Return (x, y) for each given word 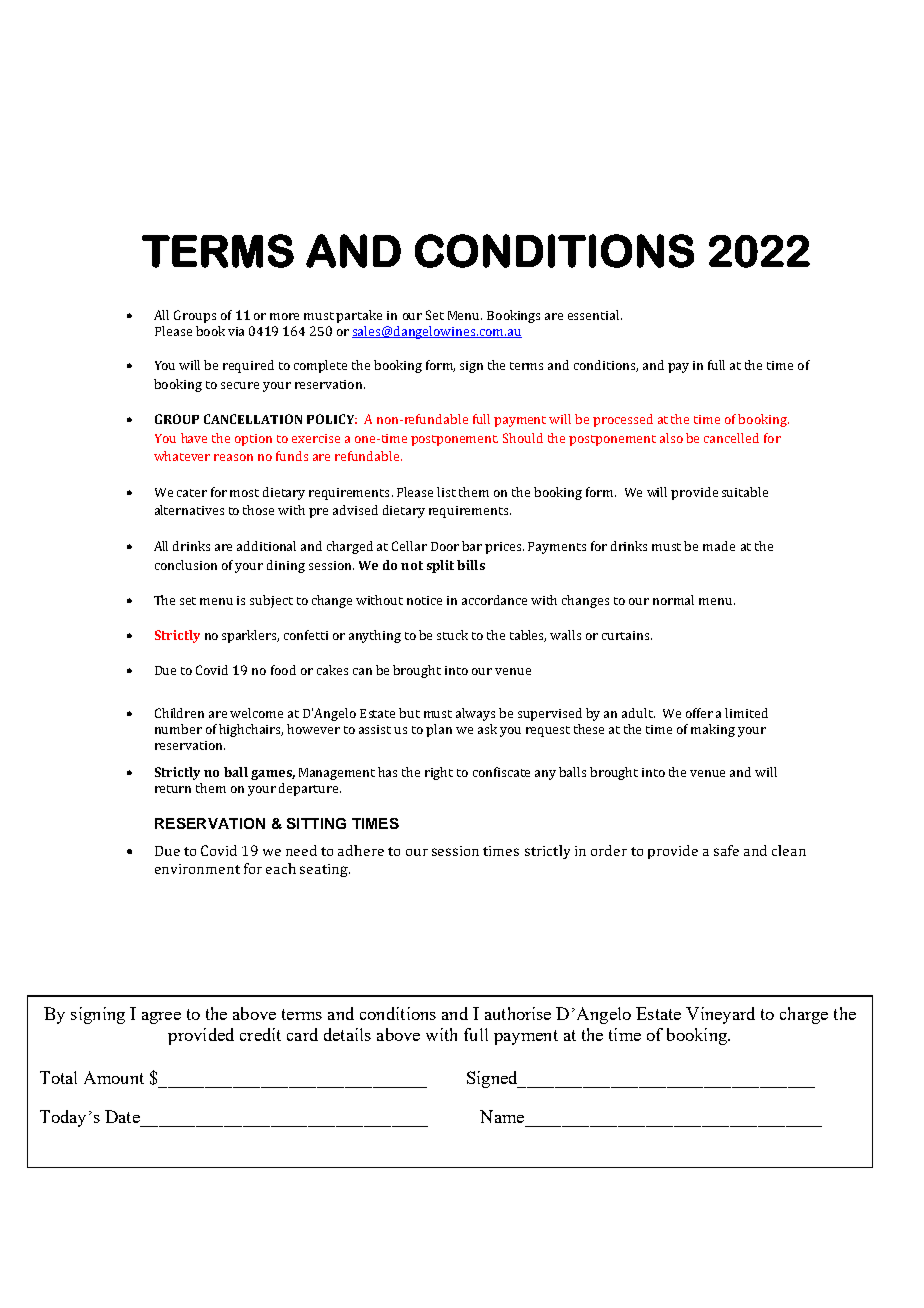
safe (726, 850)
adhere (361, 850)
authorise (518, 1013)
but (409, 713)
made (719, 546)
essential (595, 315)
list (446, 492)
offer (699, 713)
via (236, 331)
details (347, 1034)
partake (359, 316)
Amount (114, 1077)
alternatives (189, 510)
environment (197, 869)
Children (179, 713)
